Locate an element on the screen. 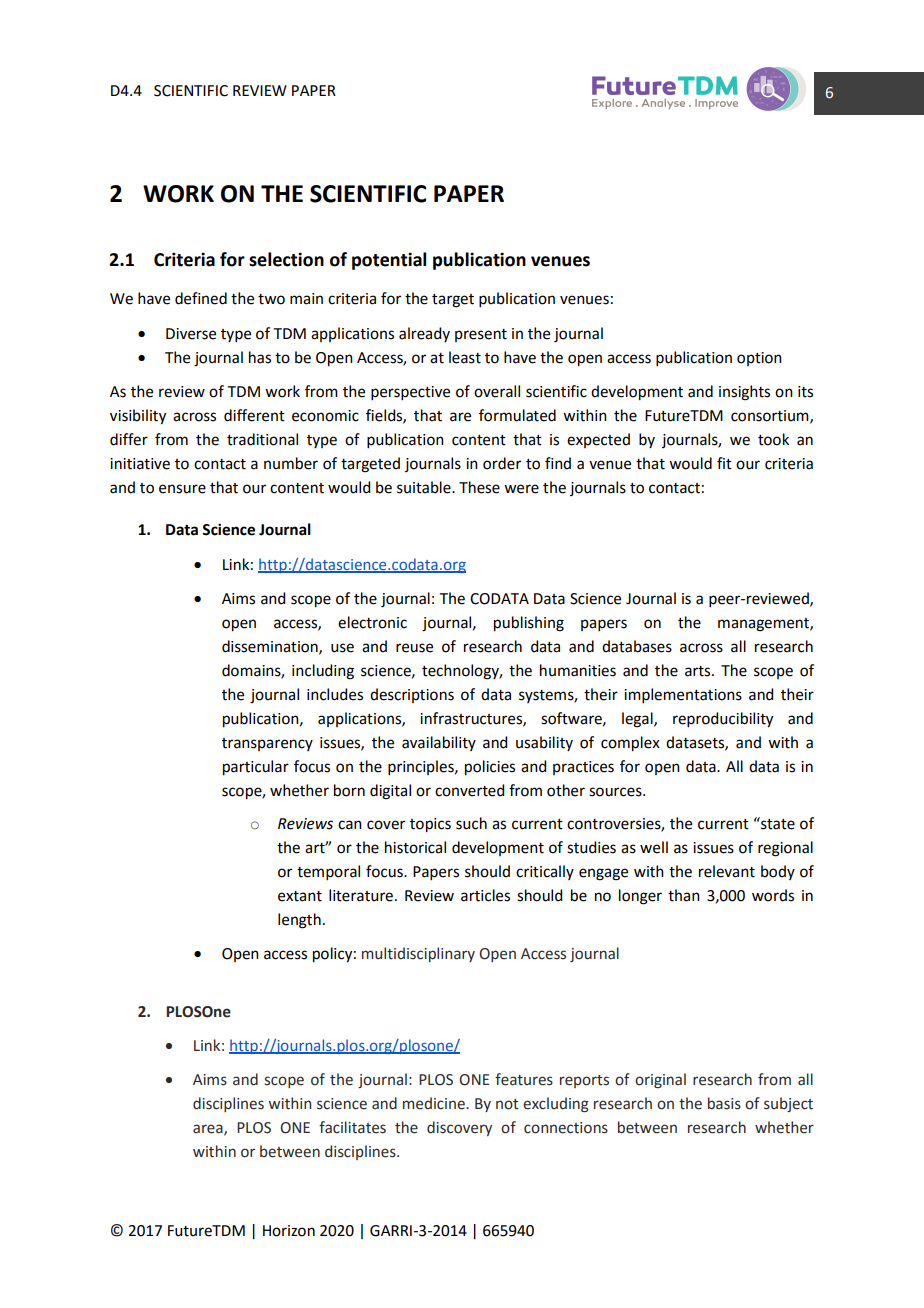 This screenshot has height=1308, width=924. reproducibility is located at coordinates (723, 720).
